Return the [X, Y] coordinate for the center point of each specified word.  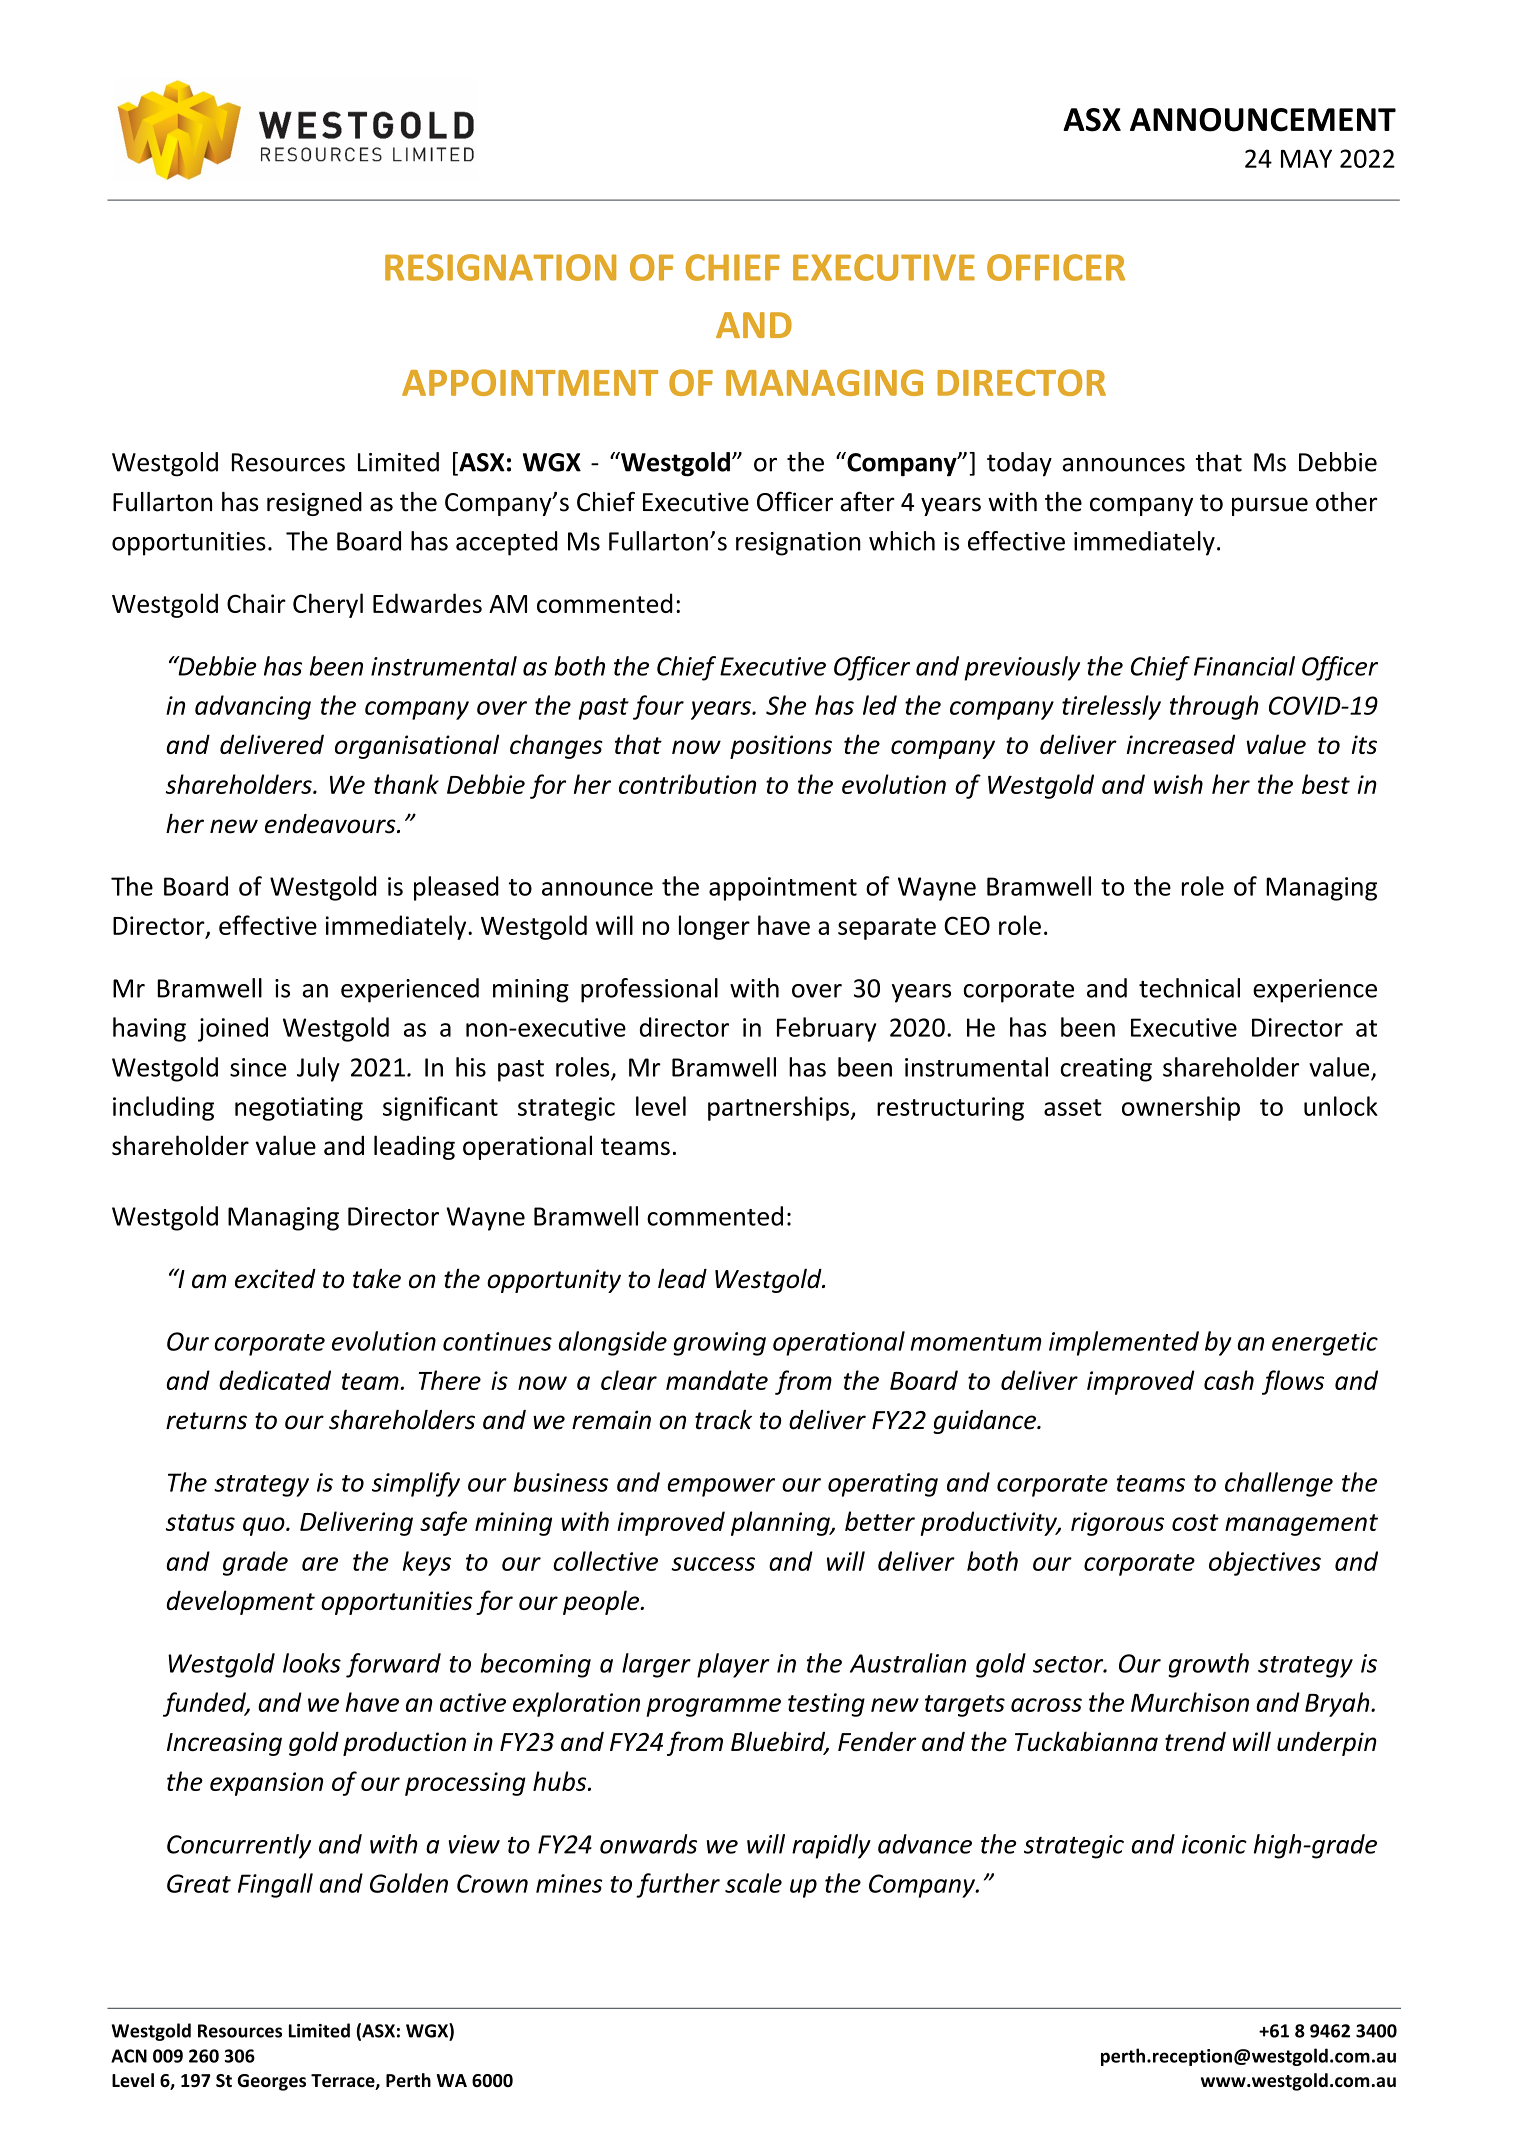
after [867, 501]
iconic [1214, 1844]
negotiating [299, 1109]
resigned [314, 504]
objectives [1265, 1563]
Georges [272, 2082]
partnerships [778, 1108]
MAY [1306, 158]
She [786, 705]
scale [753, 1883]
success [713, 1564]
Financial [1244, 666]
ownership [1181, 1108]
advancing [253, 707]
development [240, 1602]
